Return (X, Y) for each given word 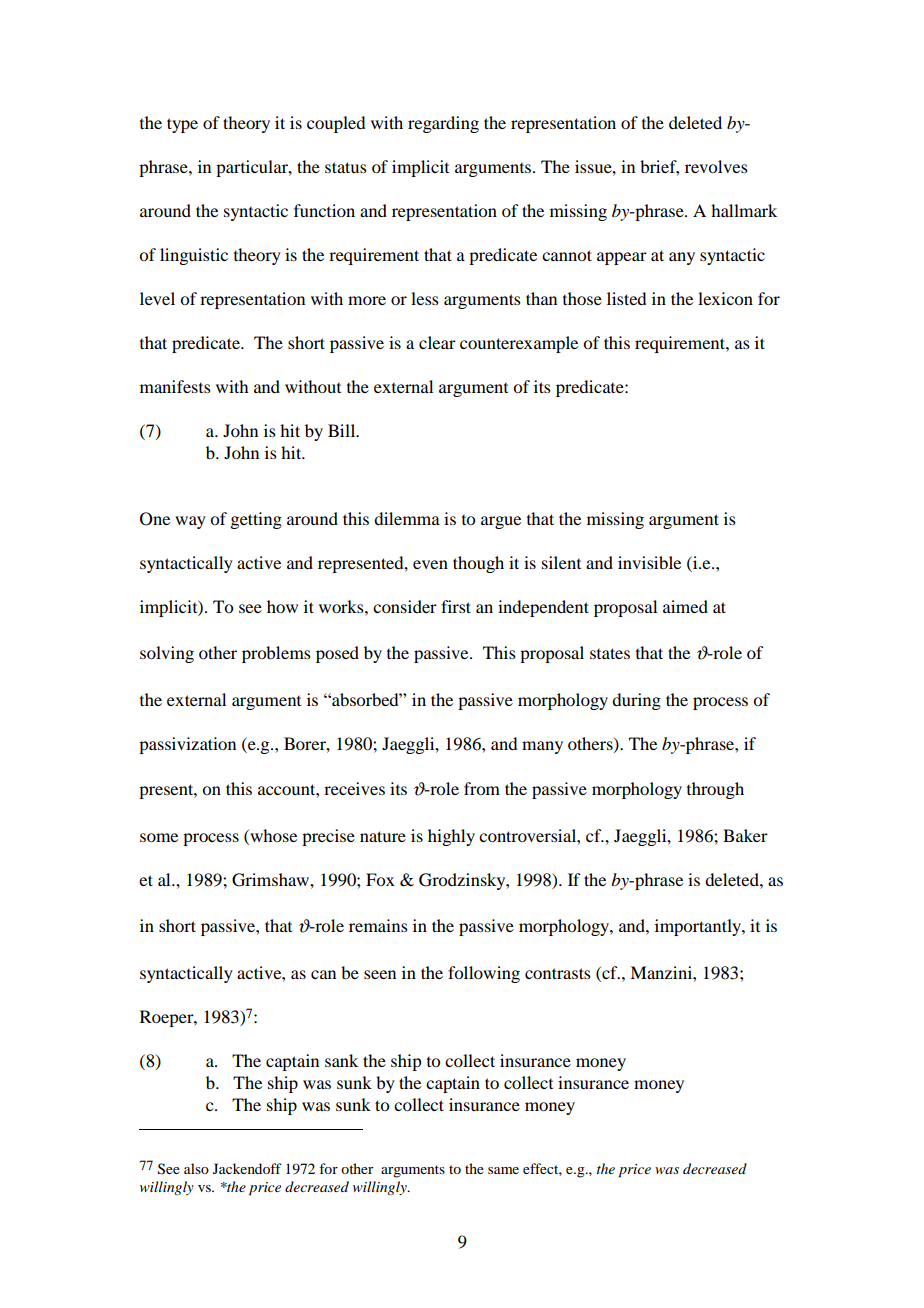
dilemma (407, 518)
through (715, 790)
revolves (716, 166)
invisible (649, 562)
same (503, 1170)
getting (256, 520)
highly (451, 837)
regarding (443, 124)
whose (272, 837)
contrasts (558, 973)
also (196, 1168)
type (182, 125)
